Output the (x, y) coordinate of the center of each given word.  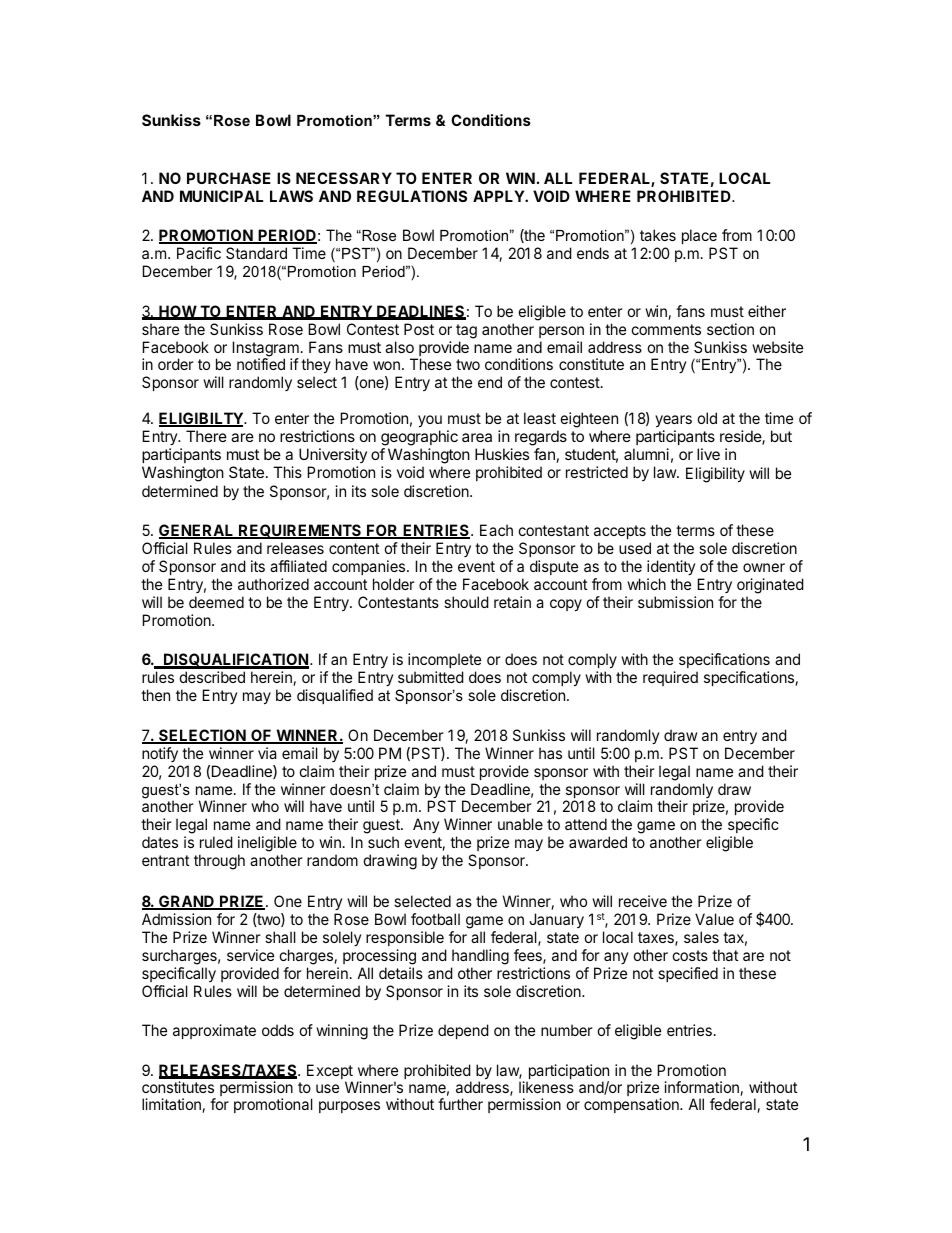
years (673, 421)
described (212, 677)
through (219, 862)
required (670, 678)
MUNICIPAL (221, 196)
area (477, 437)
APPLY (499, 196)
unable (520, 824)
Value (714, 919)
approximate (214, 1031)
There (206, 436)
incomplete (444, 662)
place (699, 236)
